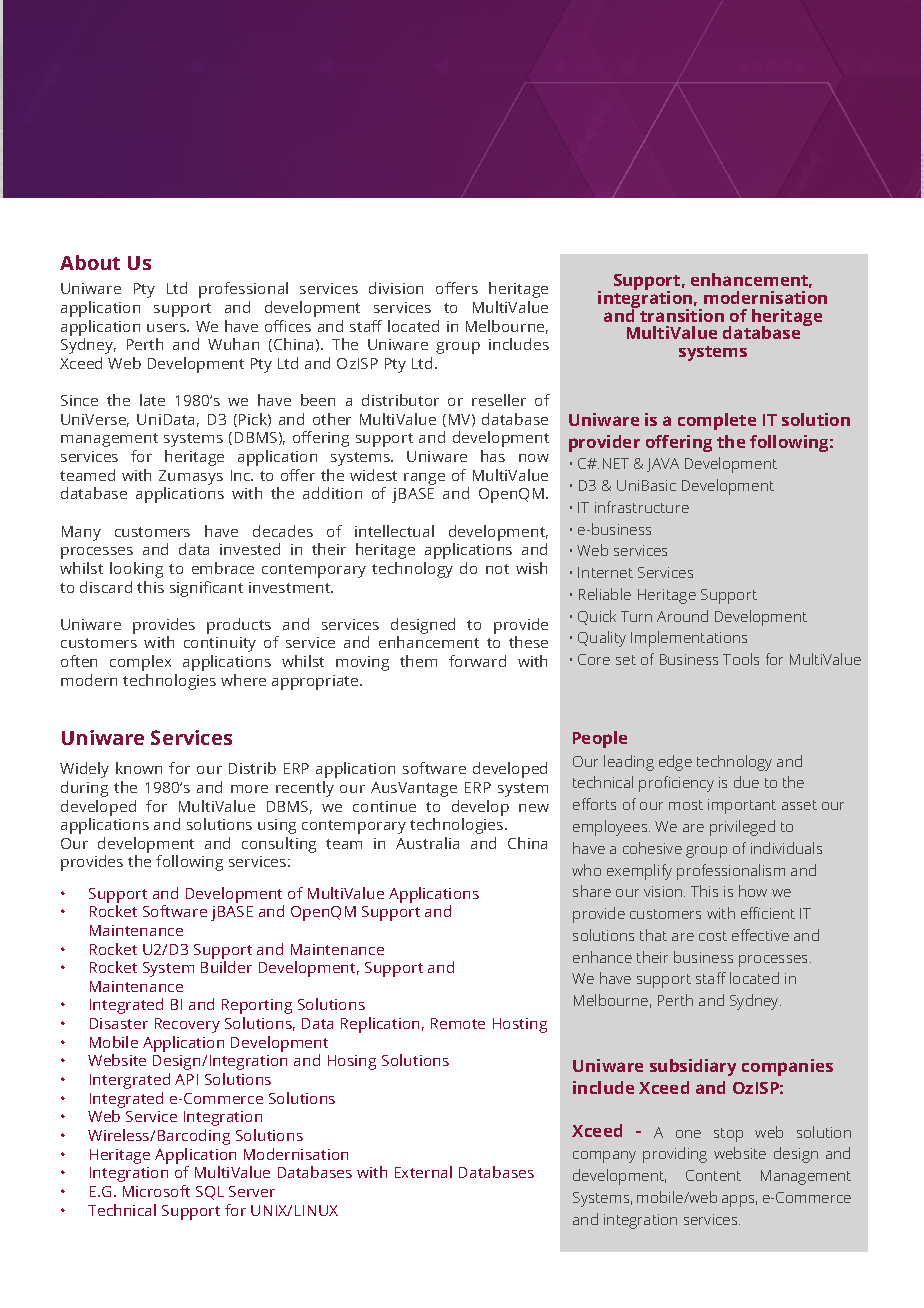 The height and width of the screenshot is (1308, 924). I want to click on known, so click(139, 768).
